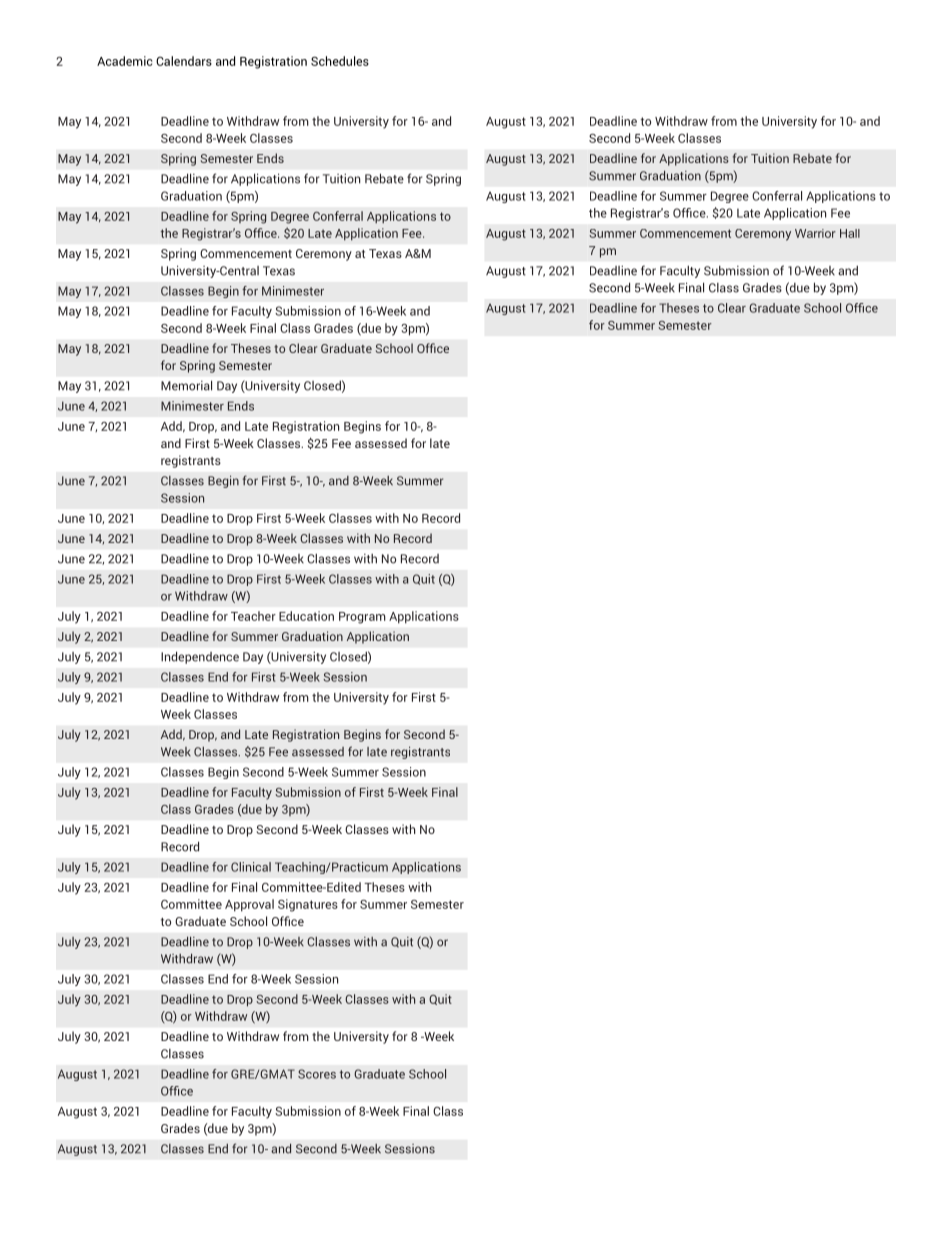 This screenshot has width=952, height=1233. I want to click on Schedules, so click(340, 61).
